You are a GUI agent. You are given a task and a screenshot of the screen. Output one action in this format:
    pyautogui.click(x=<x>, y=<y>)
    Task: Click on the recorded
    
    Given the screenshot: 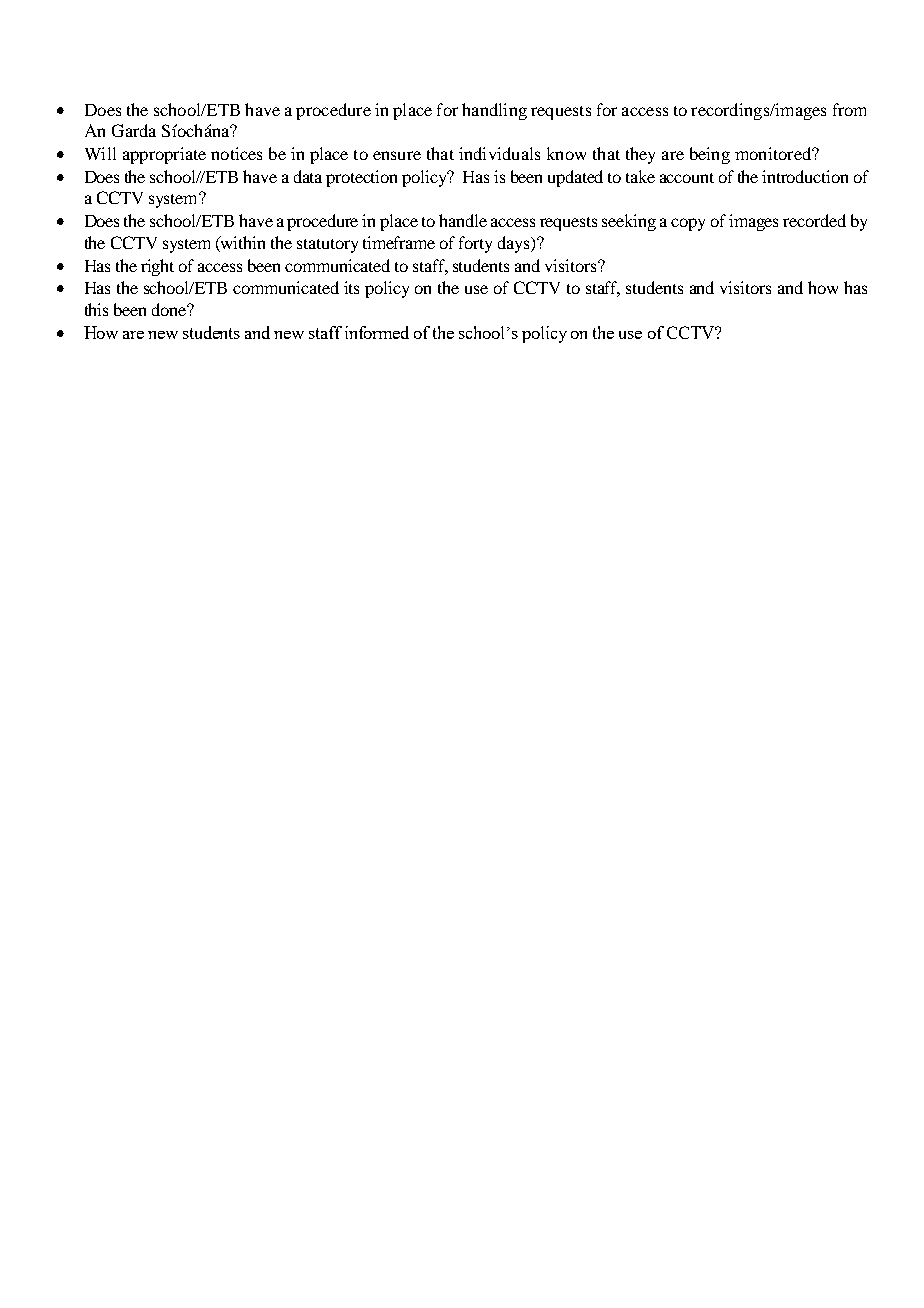 What is the action you would take?
    pyautogui.click(x=814, y=220)
